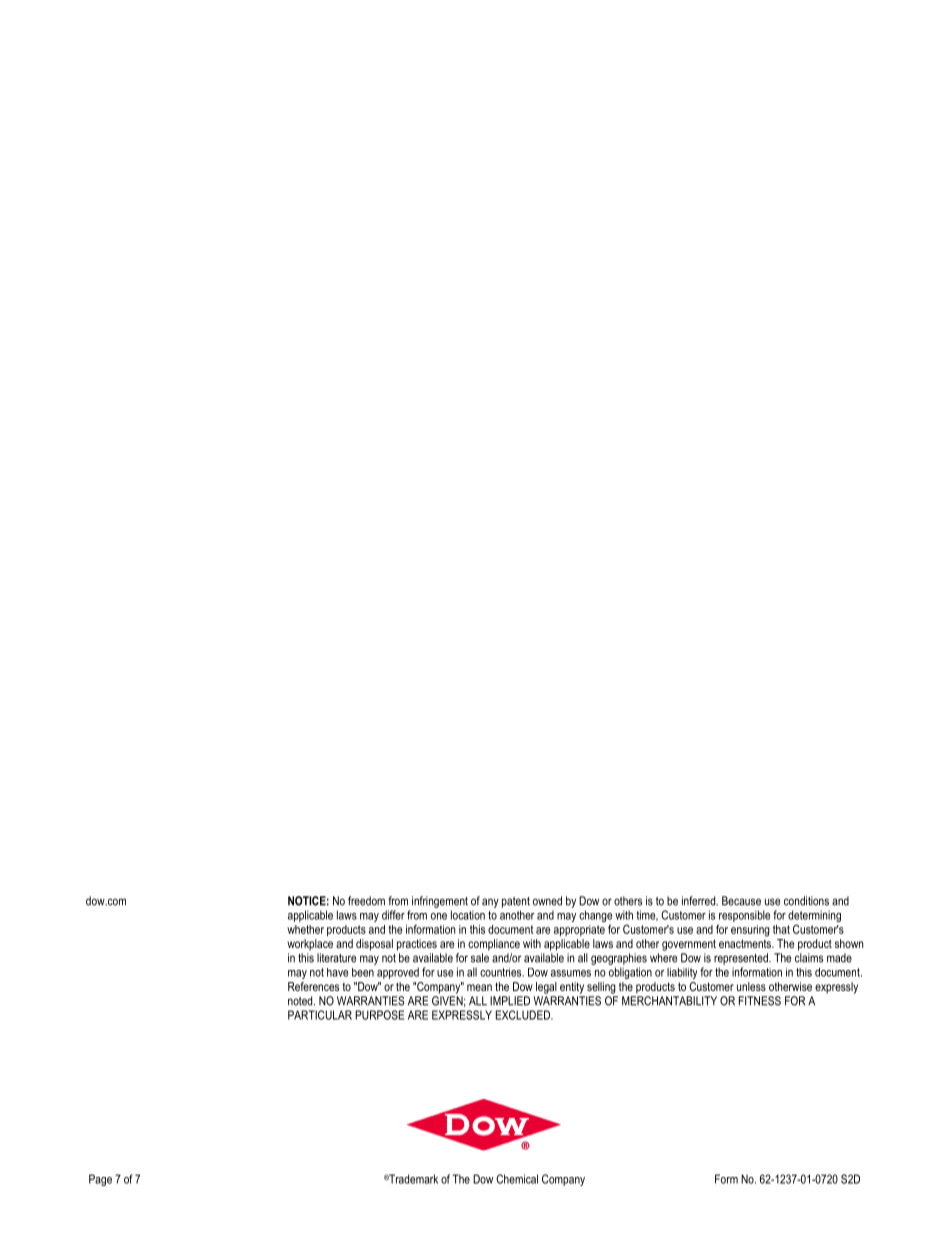 This page has width=952, height=1233. What do you see at coordinates (100, 1180) in the page?
I see `Page` at bounding box center [100, 1180].
